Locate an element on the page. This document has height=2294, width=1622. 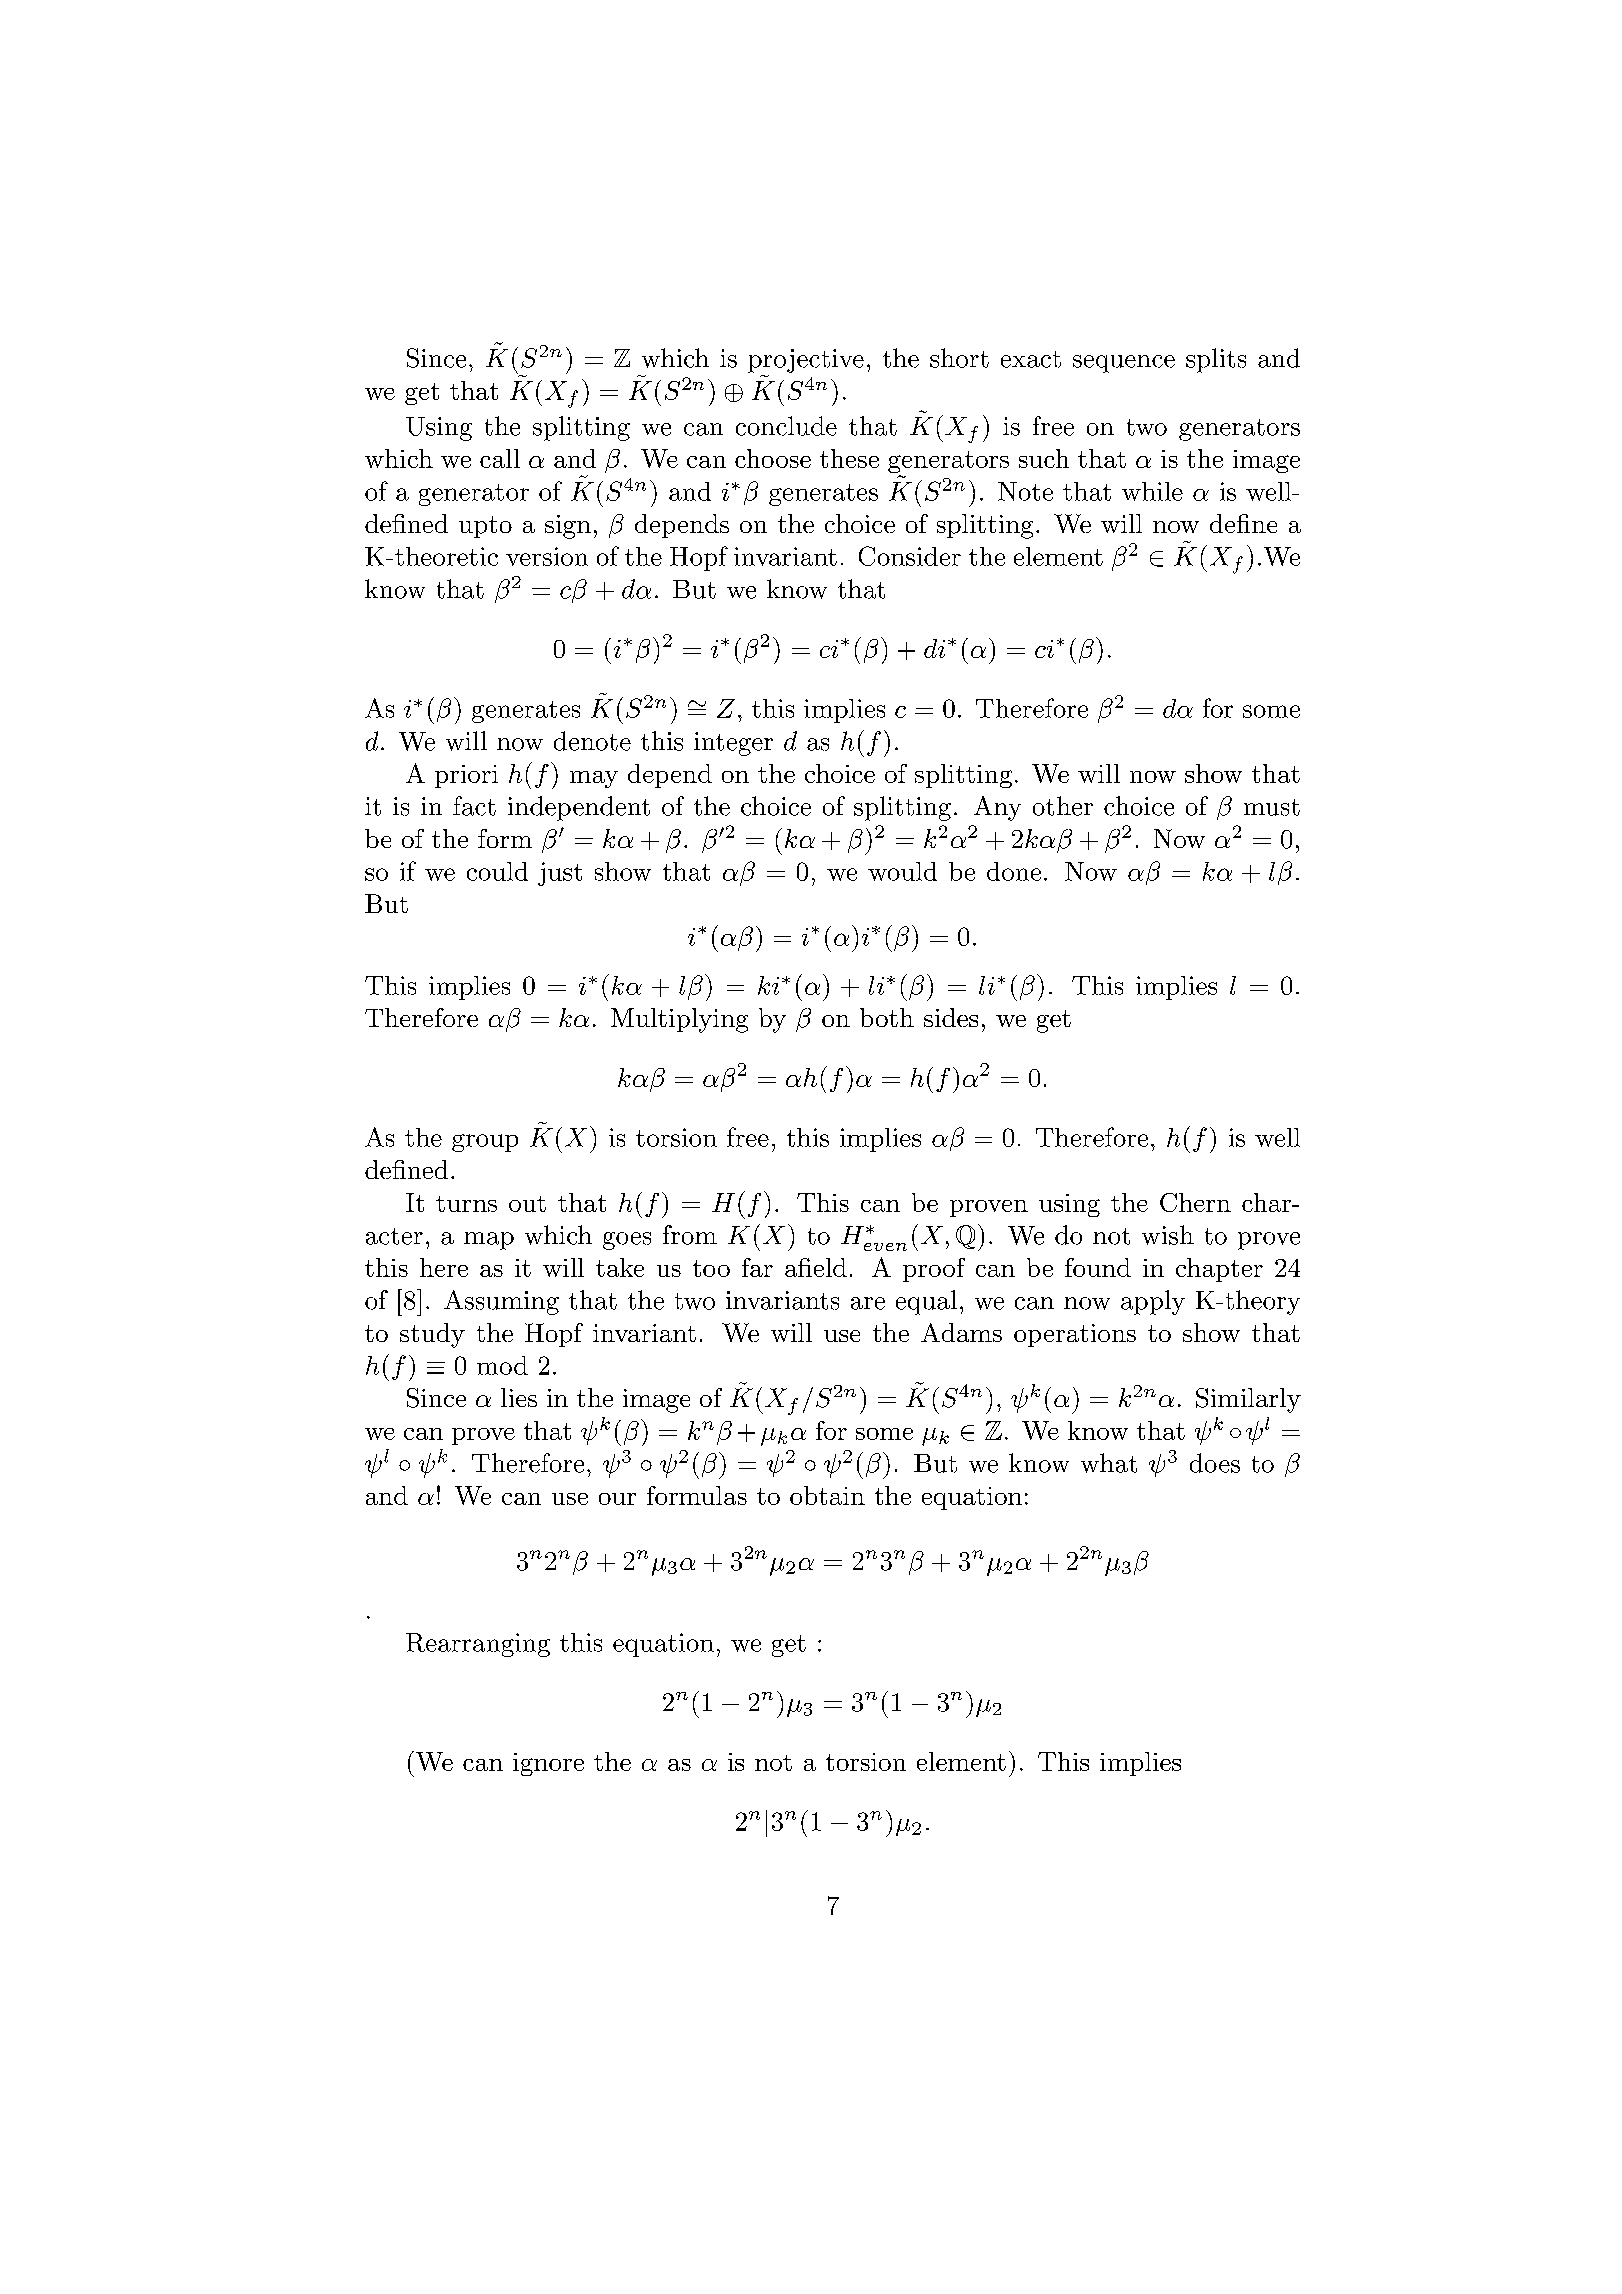
call is located at coordinates (500, 458).
